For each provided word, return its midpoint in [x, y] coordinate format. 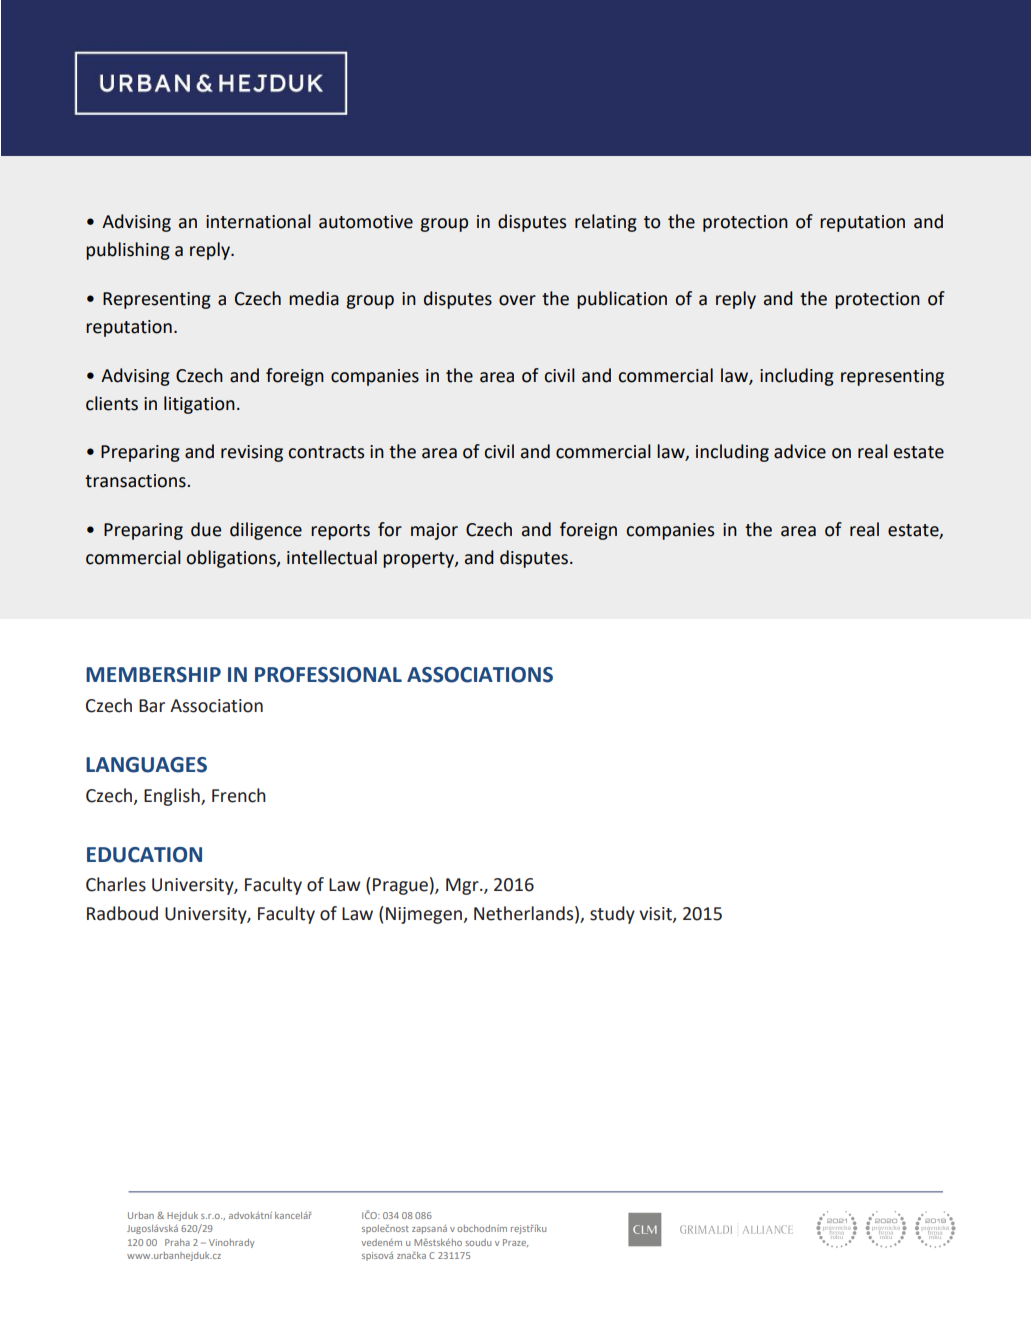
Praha [177, 1242]
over [517, 300]
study [612, 915]
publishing [128, 251]
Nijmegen [424, 915]
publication [622, 300]
